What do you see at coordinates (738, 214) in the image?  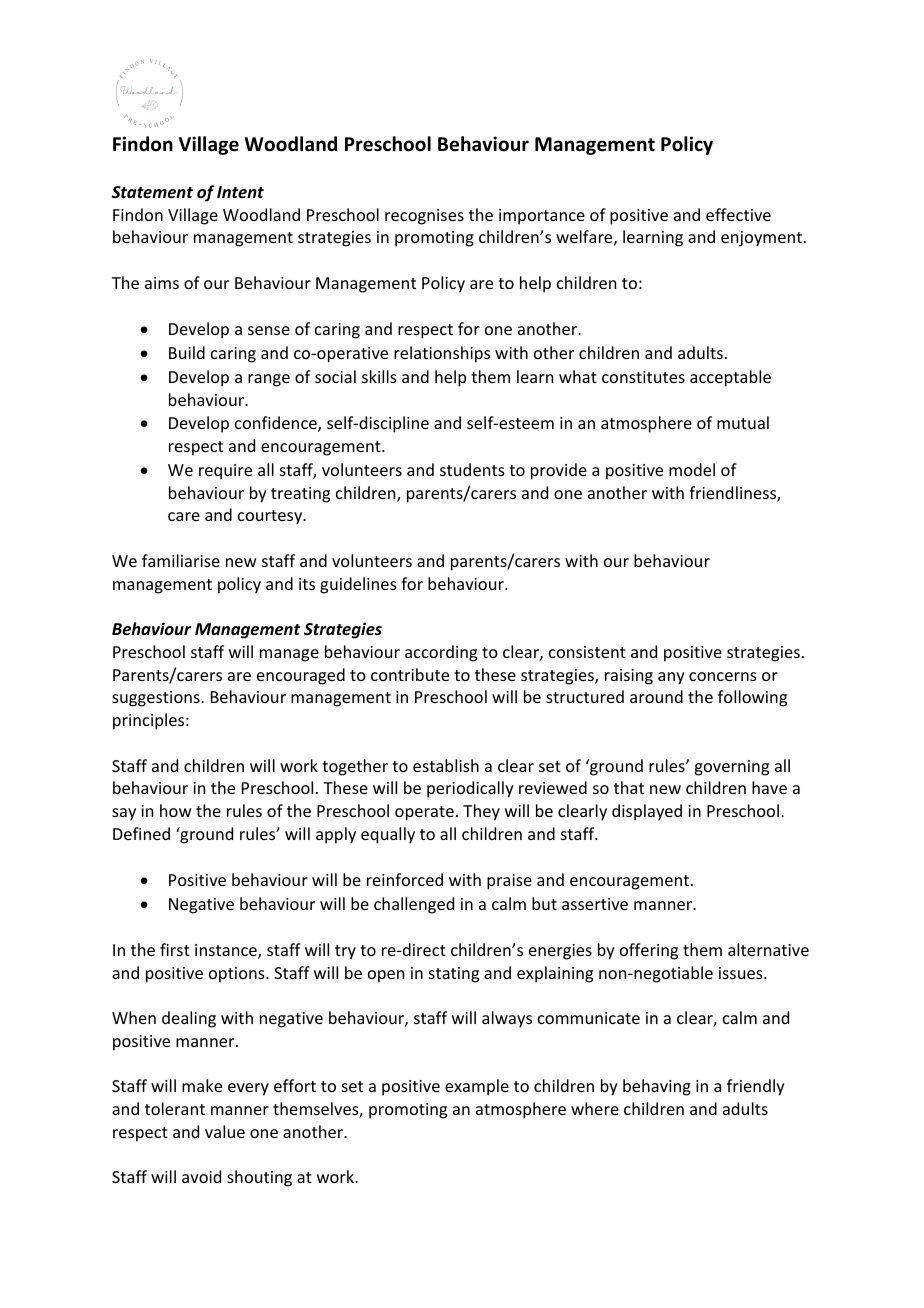 I see `effective` at bounding box center [738, 214].
